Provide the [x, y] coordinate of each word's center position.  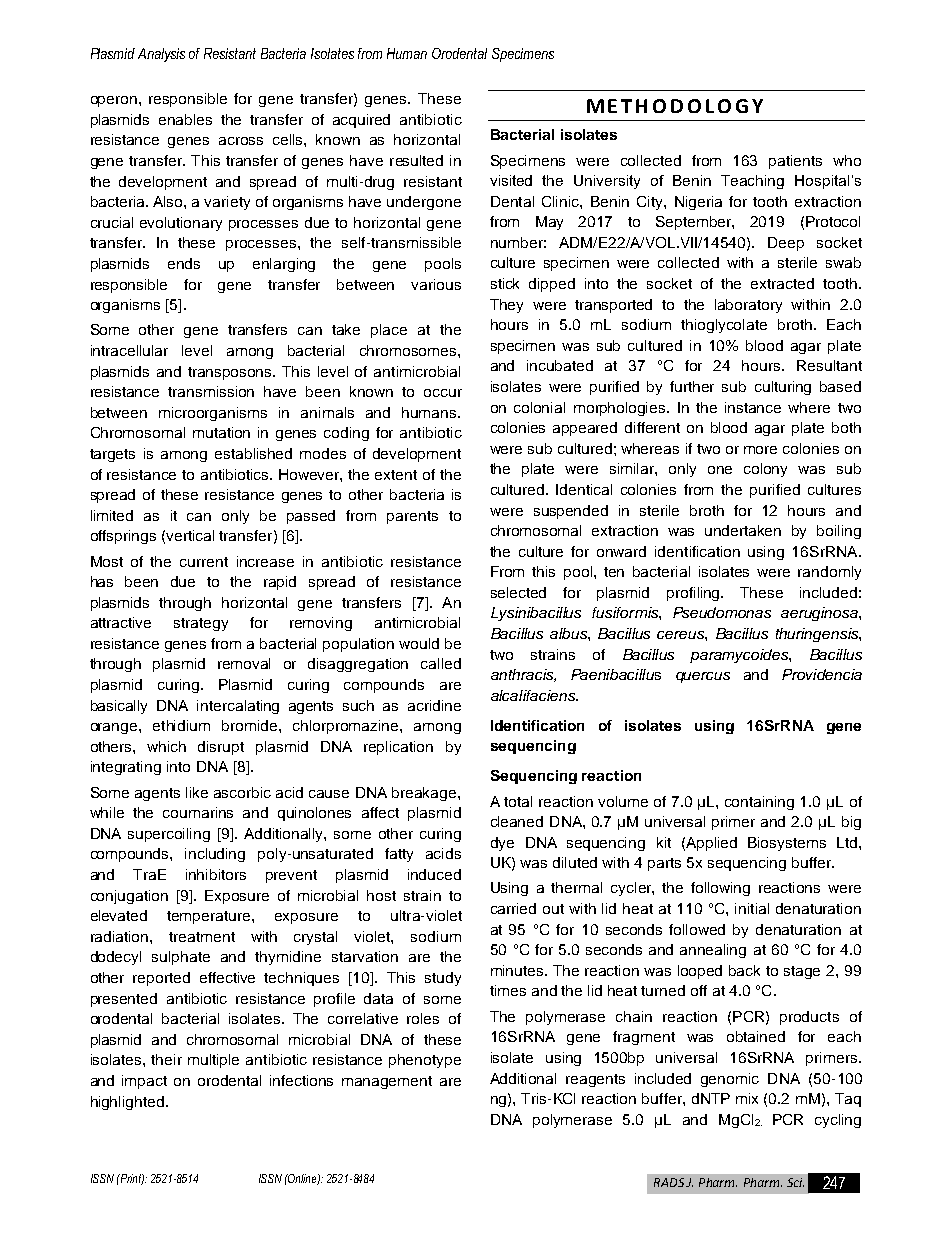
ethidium [181, 725]
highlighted [127, 1103]
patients [795, 162]
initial [752, 908]
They [506, 306]
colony [765, 470]
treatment [202, 937]
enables [185, 119]
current [204, 562]
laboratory [748, 306]
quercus [703, 677]
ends [184, 263]
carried [513, 908]
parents [412, 517]
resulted [416, 160]
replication [398, 748]
